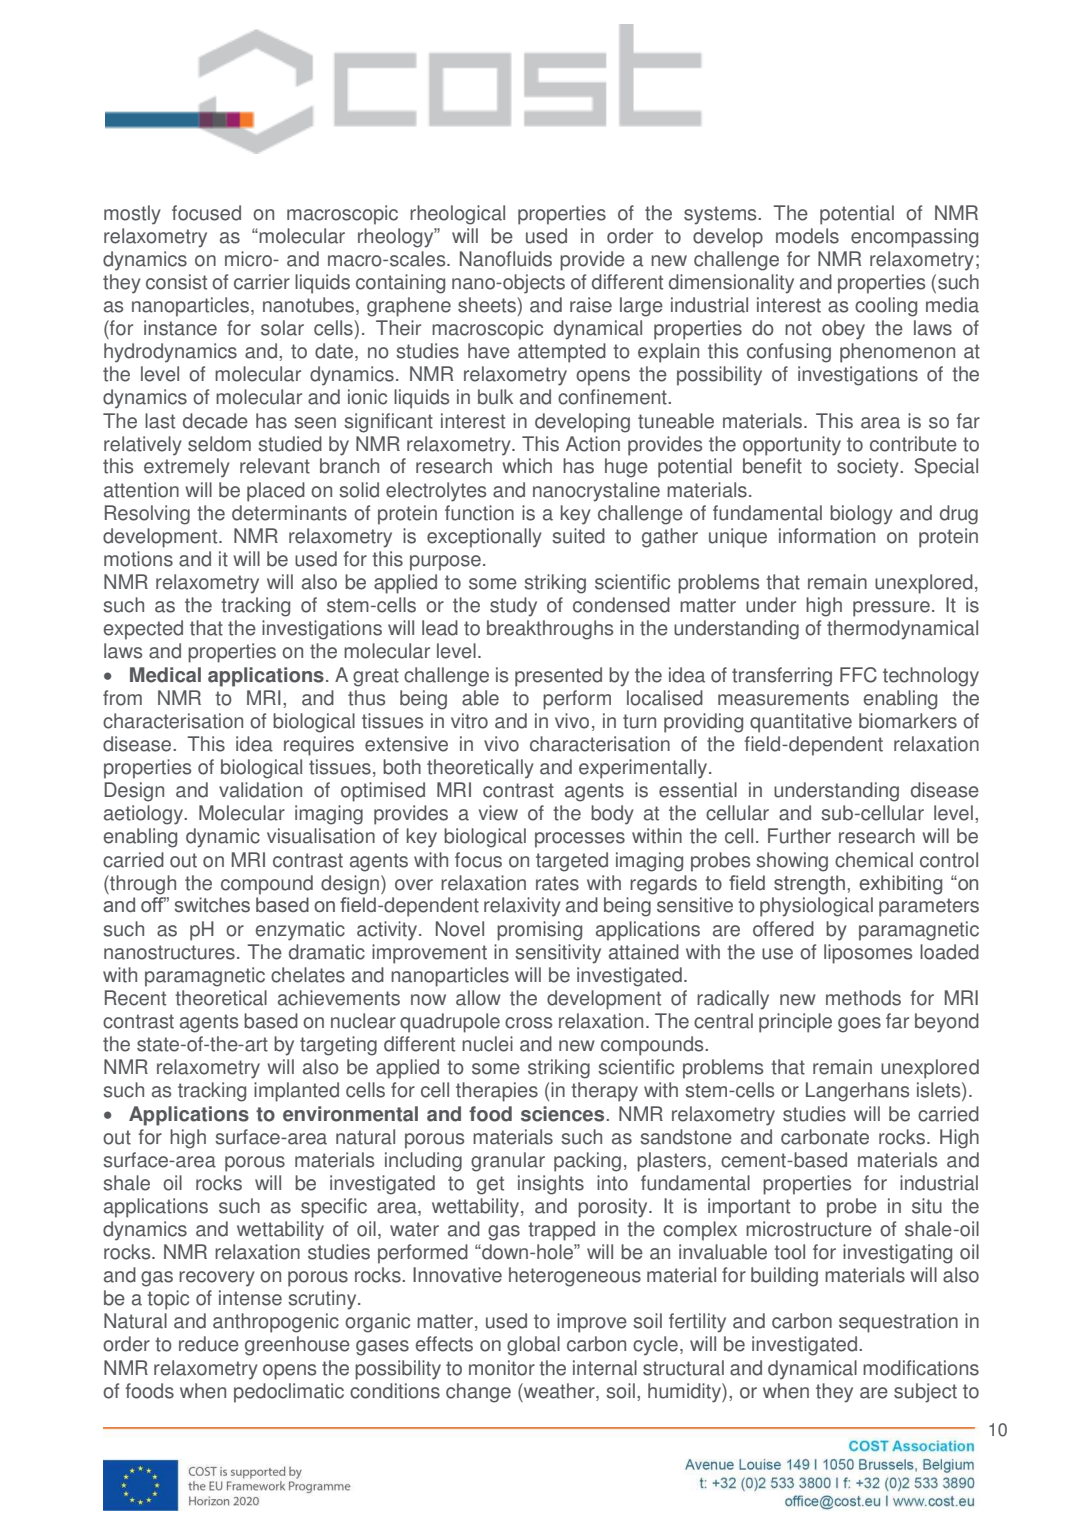 The image size is (1083, 1533). I want to click on switches, so click(212, 905).
